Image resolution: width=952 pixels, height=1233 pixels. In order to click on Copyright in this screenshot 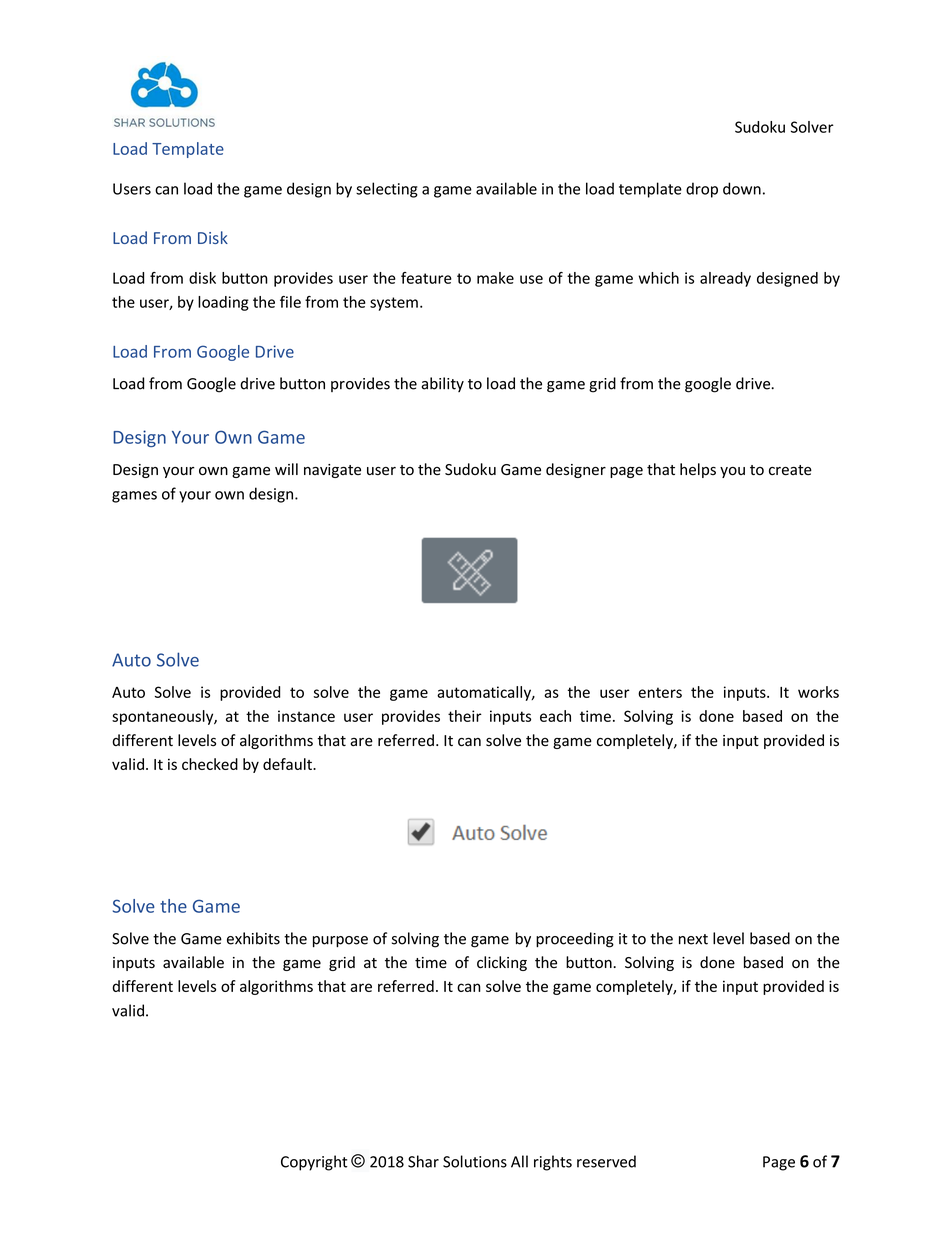, I will do `click(314, 1163)`.
